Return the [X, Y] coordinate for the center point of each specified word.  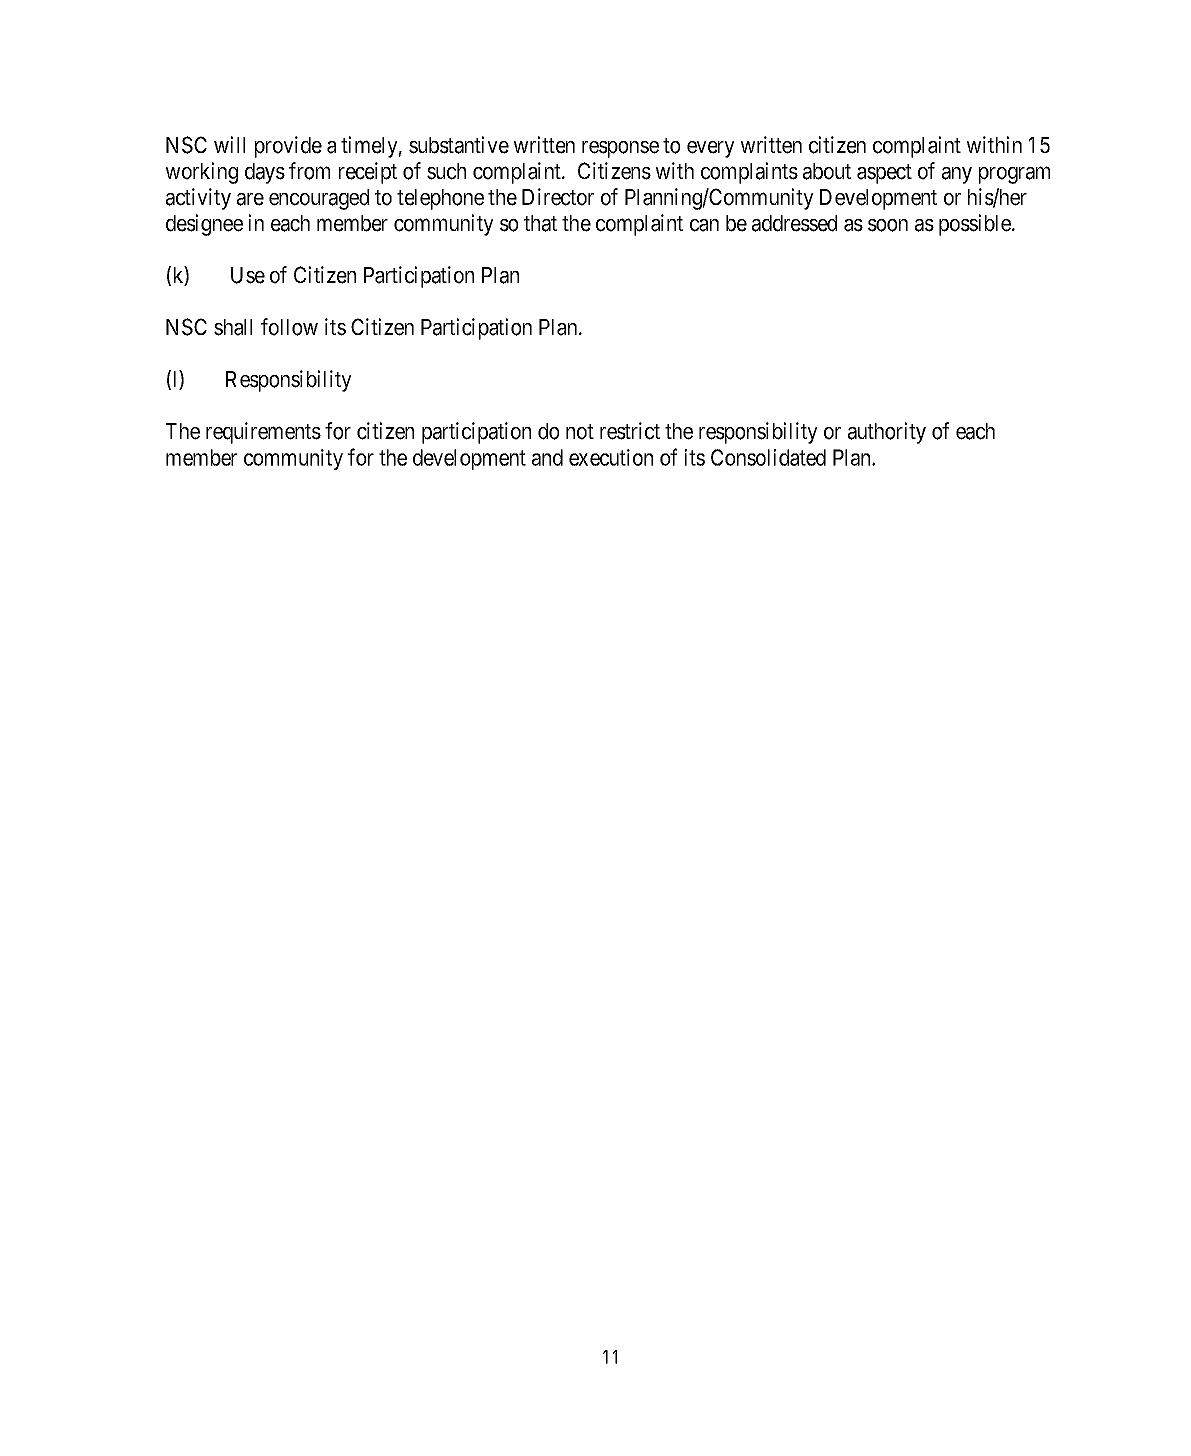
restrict [630, 431]
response [620, 149]
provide [288, 147]
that [540, 223]
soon [888, 225]
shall [233, 327]
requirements [263, 433]
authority [887, 433]
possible [976, 225]
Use [248, 275]
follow [289, 327]
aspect [884, 174]
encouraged [319, 199]
